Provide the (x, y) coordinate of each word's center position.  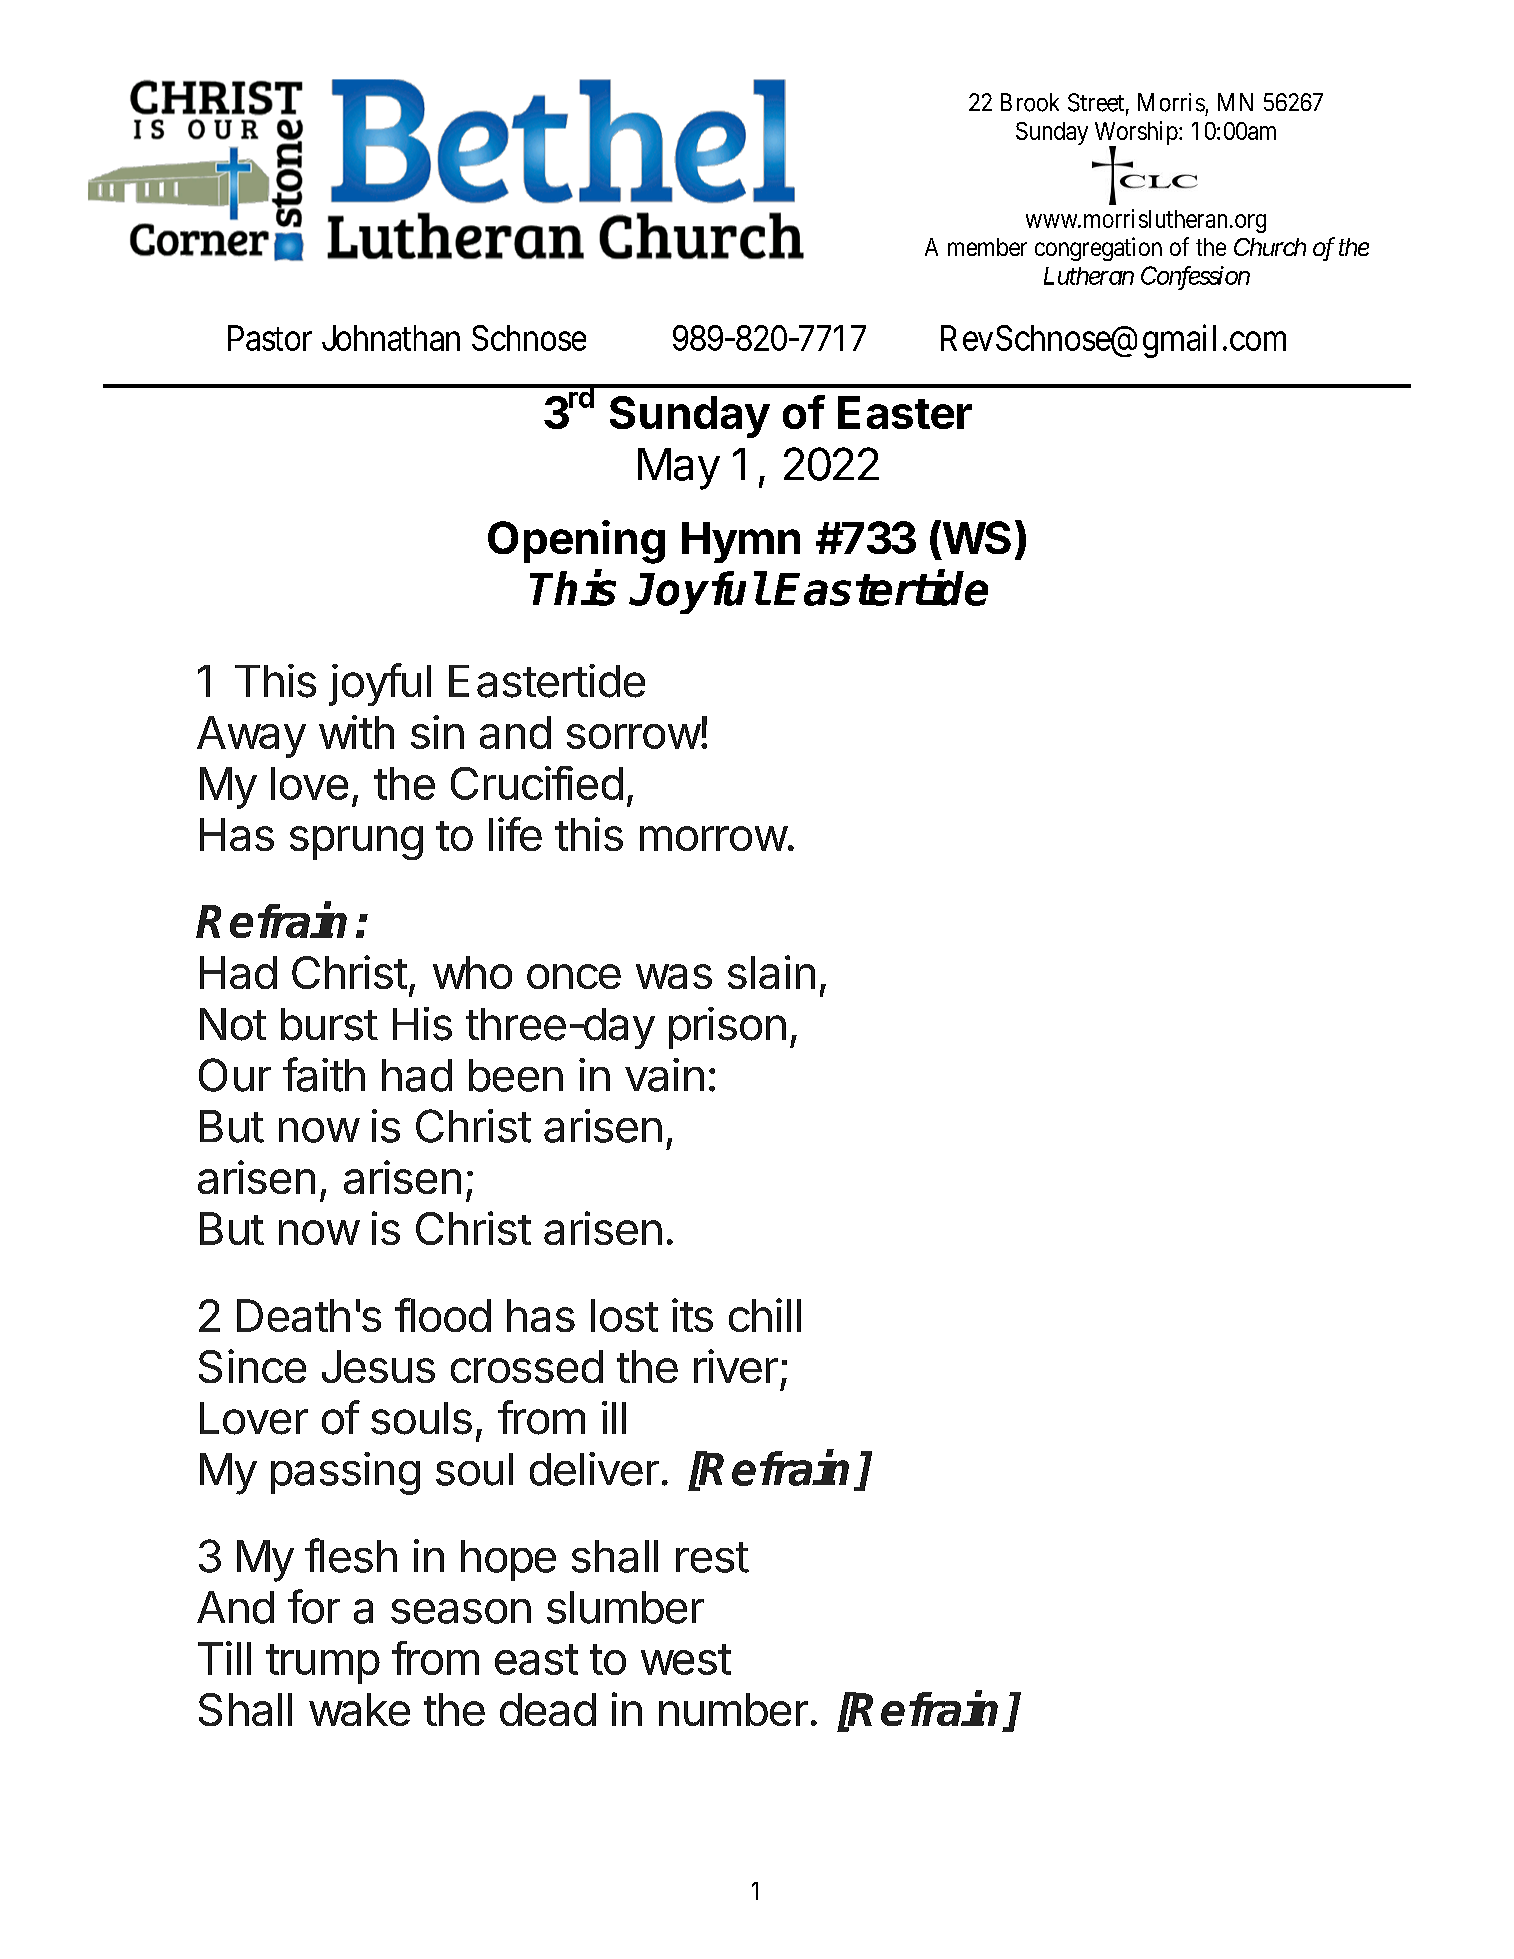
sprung (356, 843)
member (987, 247)
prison (727, 1028)
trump (323, 1664)
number (733, 1709)
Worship (1136, 134)
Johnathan (391, 338)
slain (771, 972)
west (686, 1659)
